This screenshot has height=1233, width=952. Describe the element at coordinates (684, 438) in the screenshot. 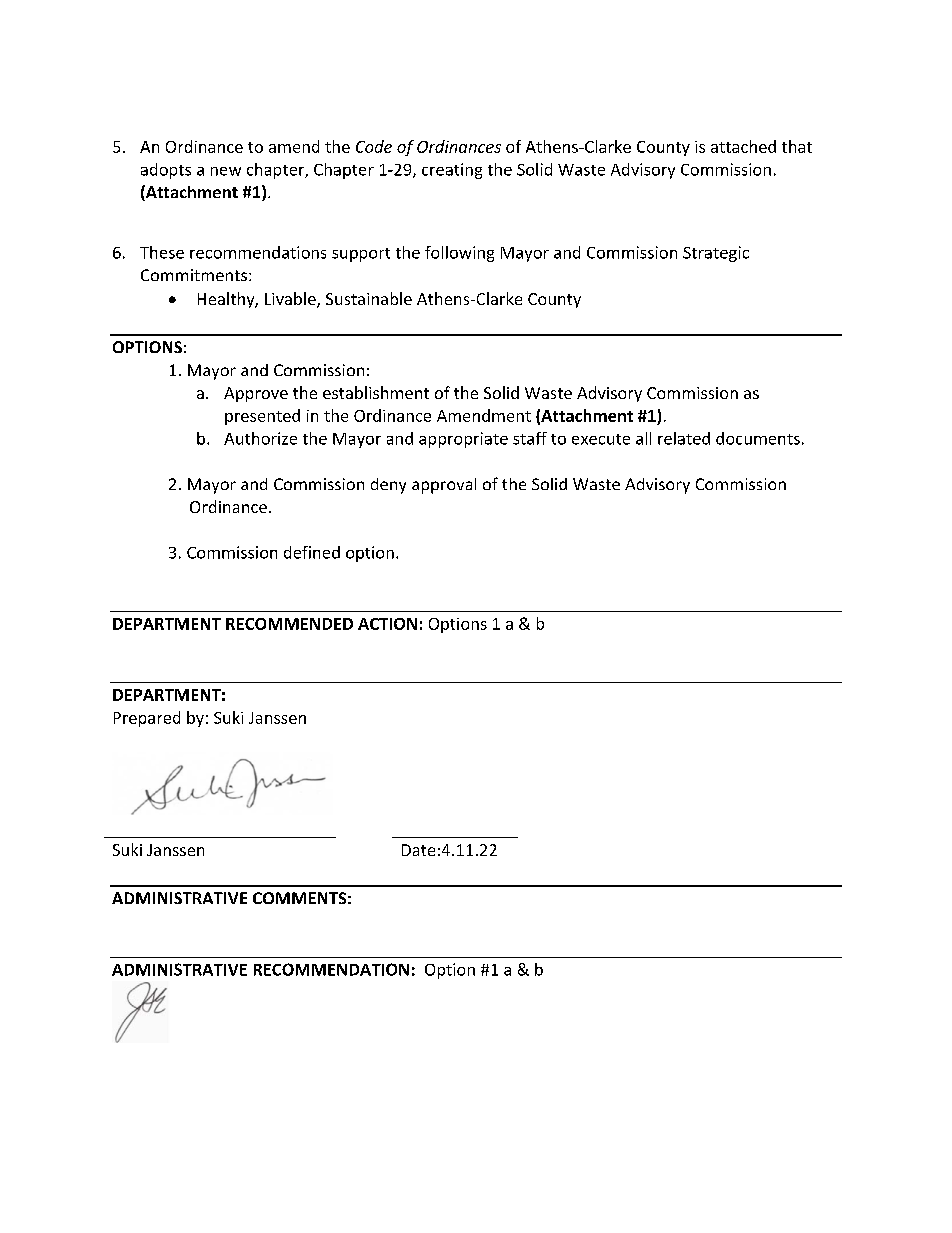

I see `related` at that location.
